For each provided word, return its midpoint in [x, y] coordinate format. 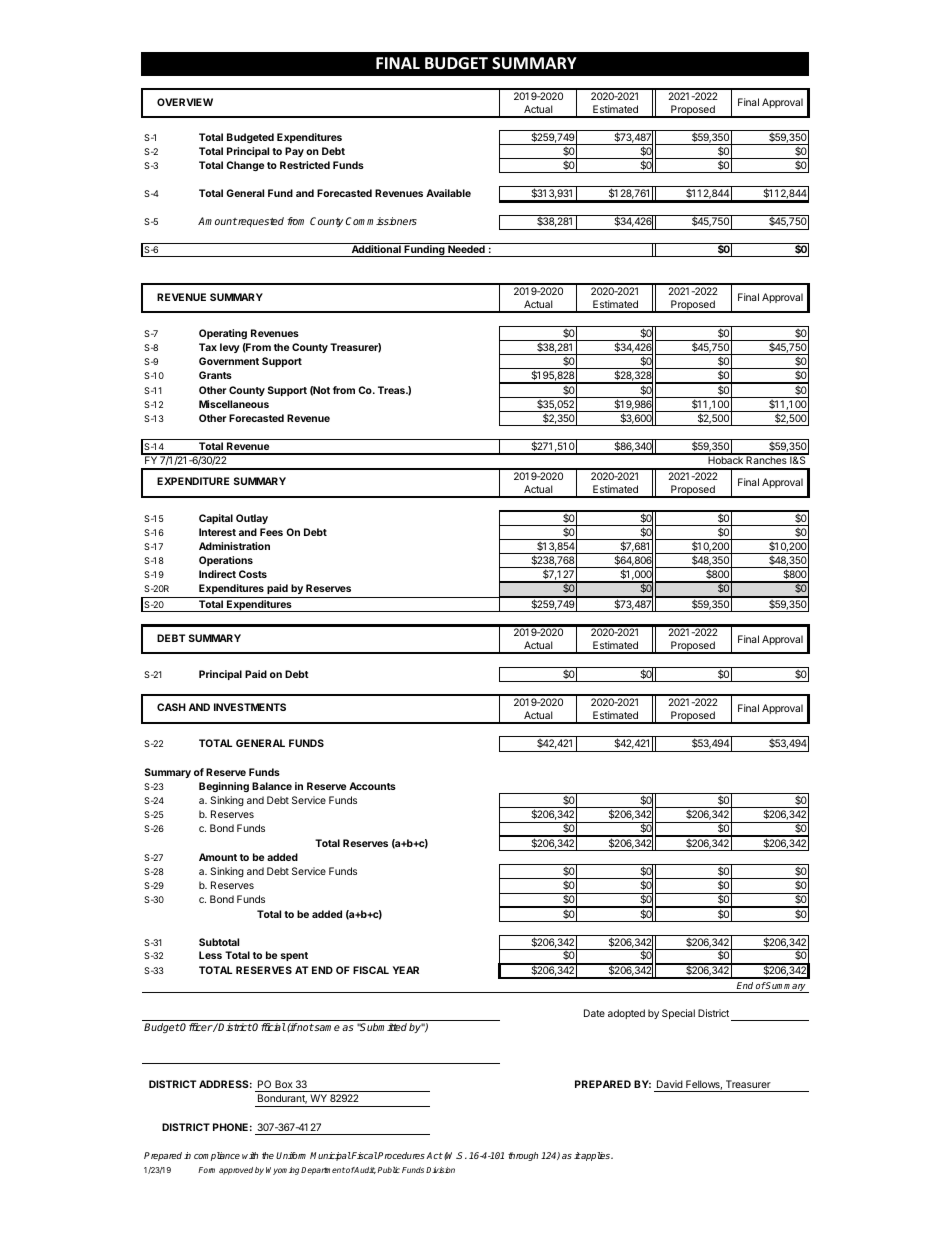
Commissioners [381, 221]
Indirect [217, 574]
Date [594, 1013]
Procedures [401, 1155]
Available [448, 193]
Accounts [372, 786]
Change [245, 166]
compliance [217, 1156]
